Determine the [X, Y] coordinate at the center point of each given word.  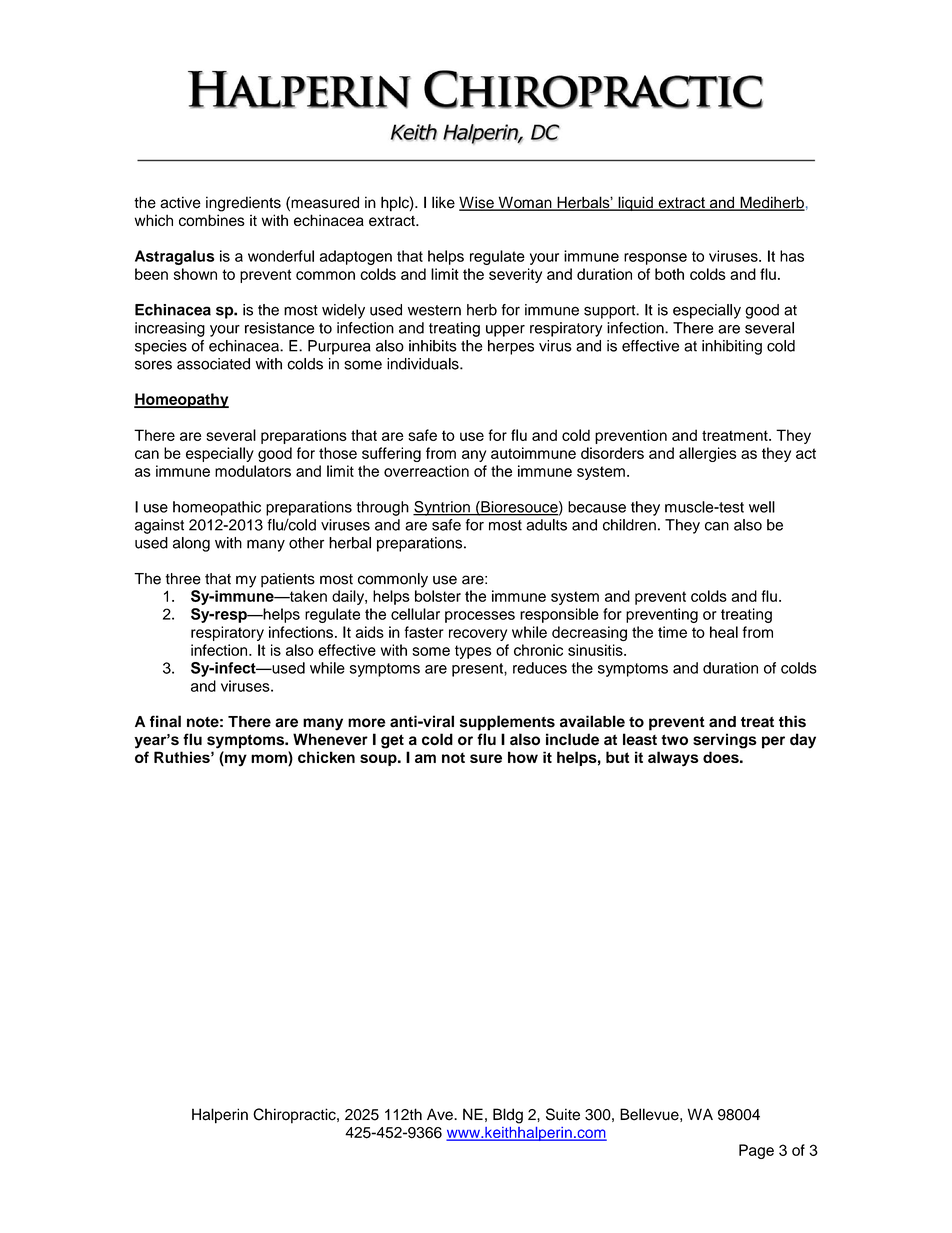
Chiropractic [295, 1116]
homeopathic [217, 508]
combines [212, 220]
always [673, 759]
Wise [477, 203]
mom [270, 759]
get [392, 741]
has [792, 256]
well [762, 507]
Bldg [508, 1116]
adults [546, 525]
